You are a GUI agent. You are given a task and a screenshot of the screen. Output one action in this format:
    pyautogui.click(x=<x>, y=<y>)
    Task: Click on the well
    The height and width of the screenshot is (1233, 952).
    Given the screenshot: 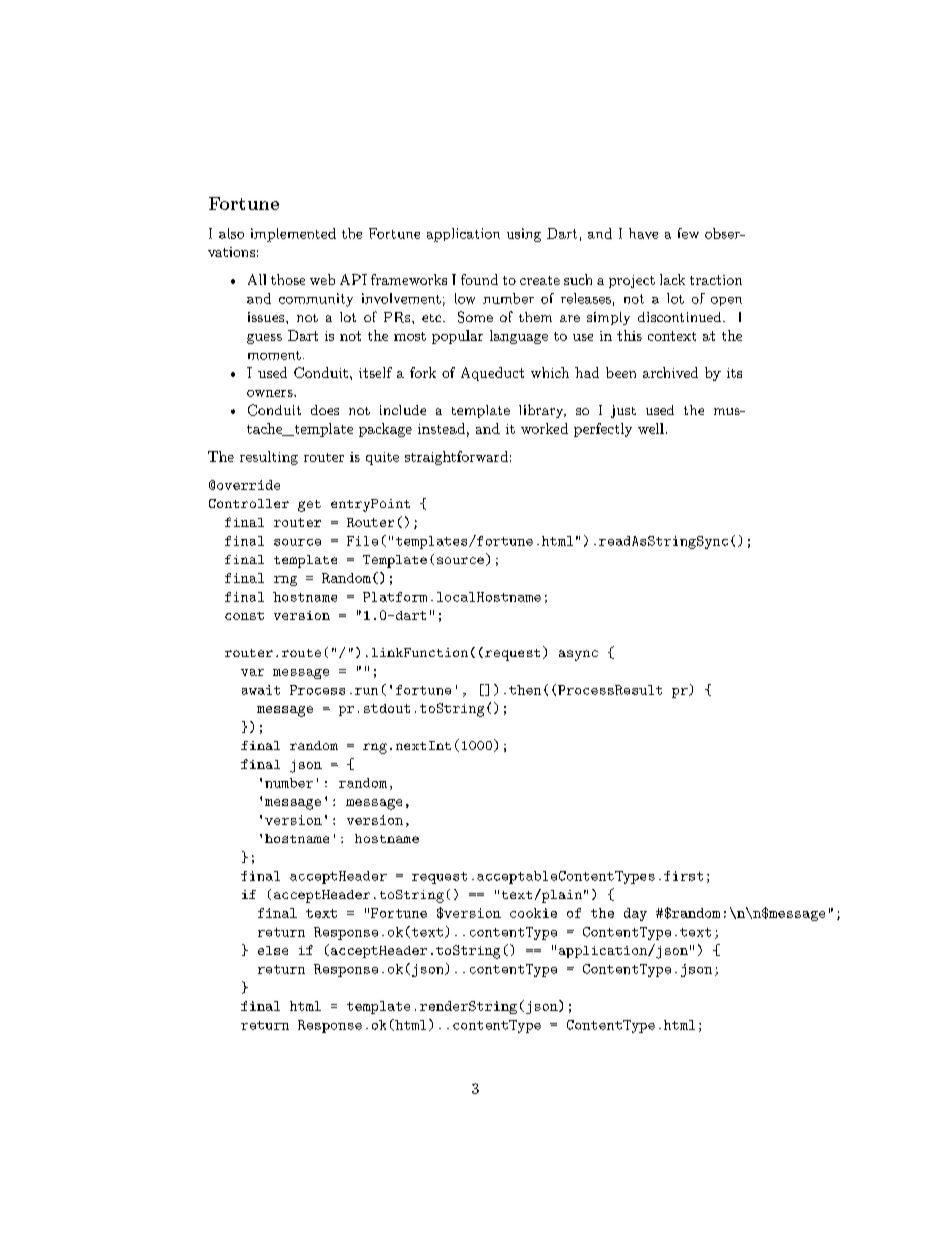 What is the action you would take?
    pyautogui.click(x=651, y=428)
